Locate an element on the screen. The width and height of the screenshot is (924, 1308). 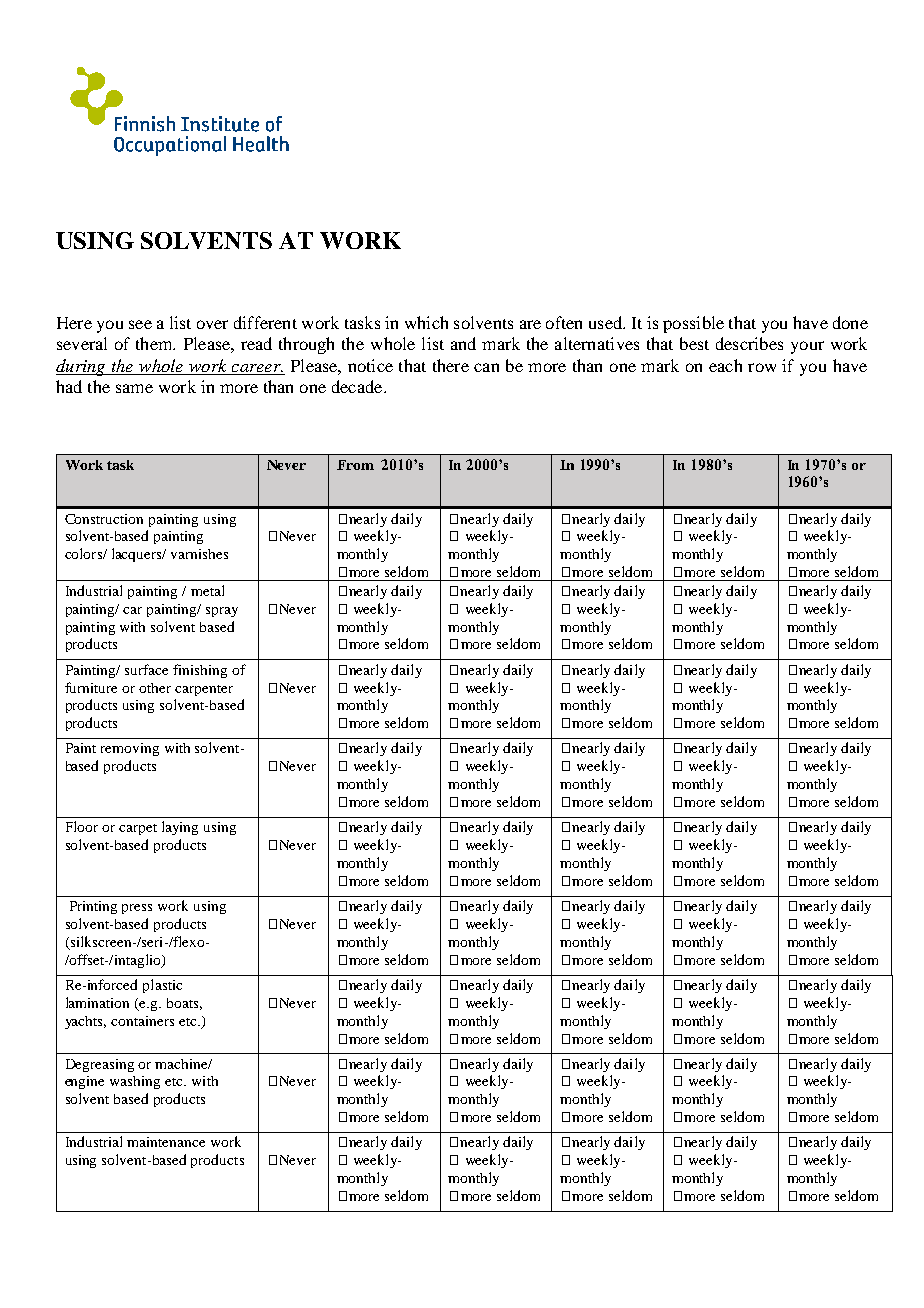
them is located at coordinates (155, 343).
